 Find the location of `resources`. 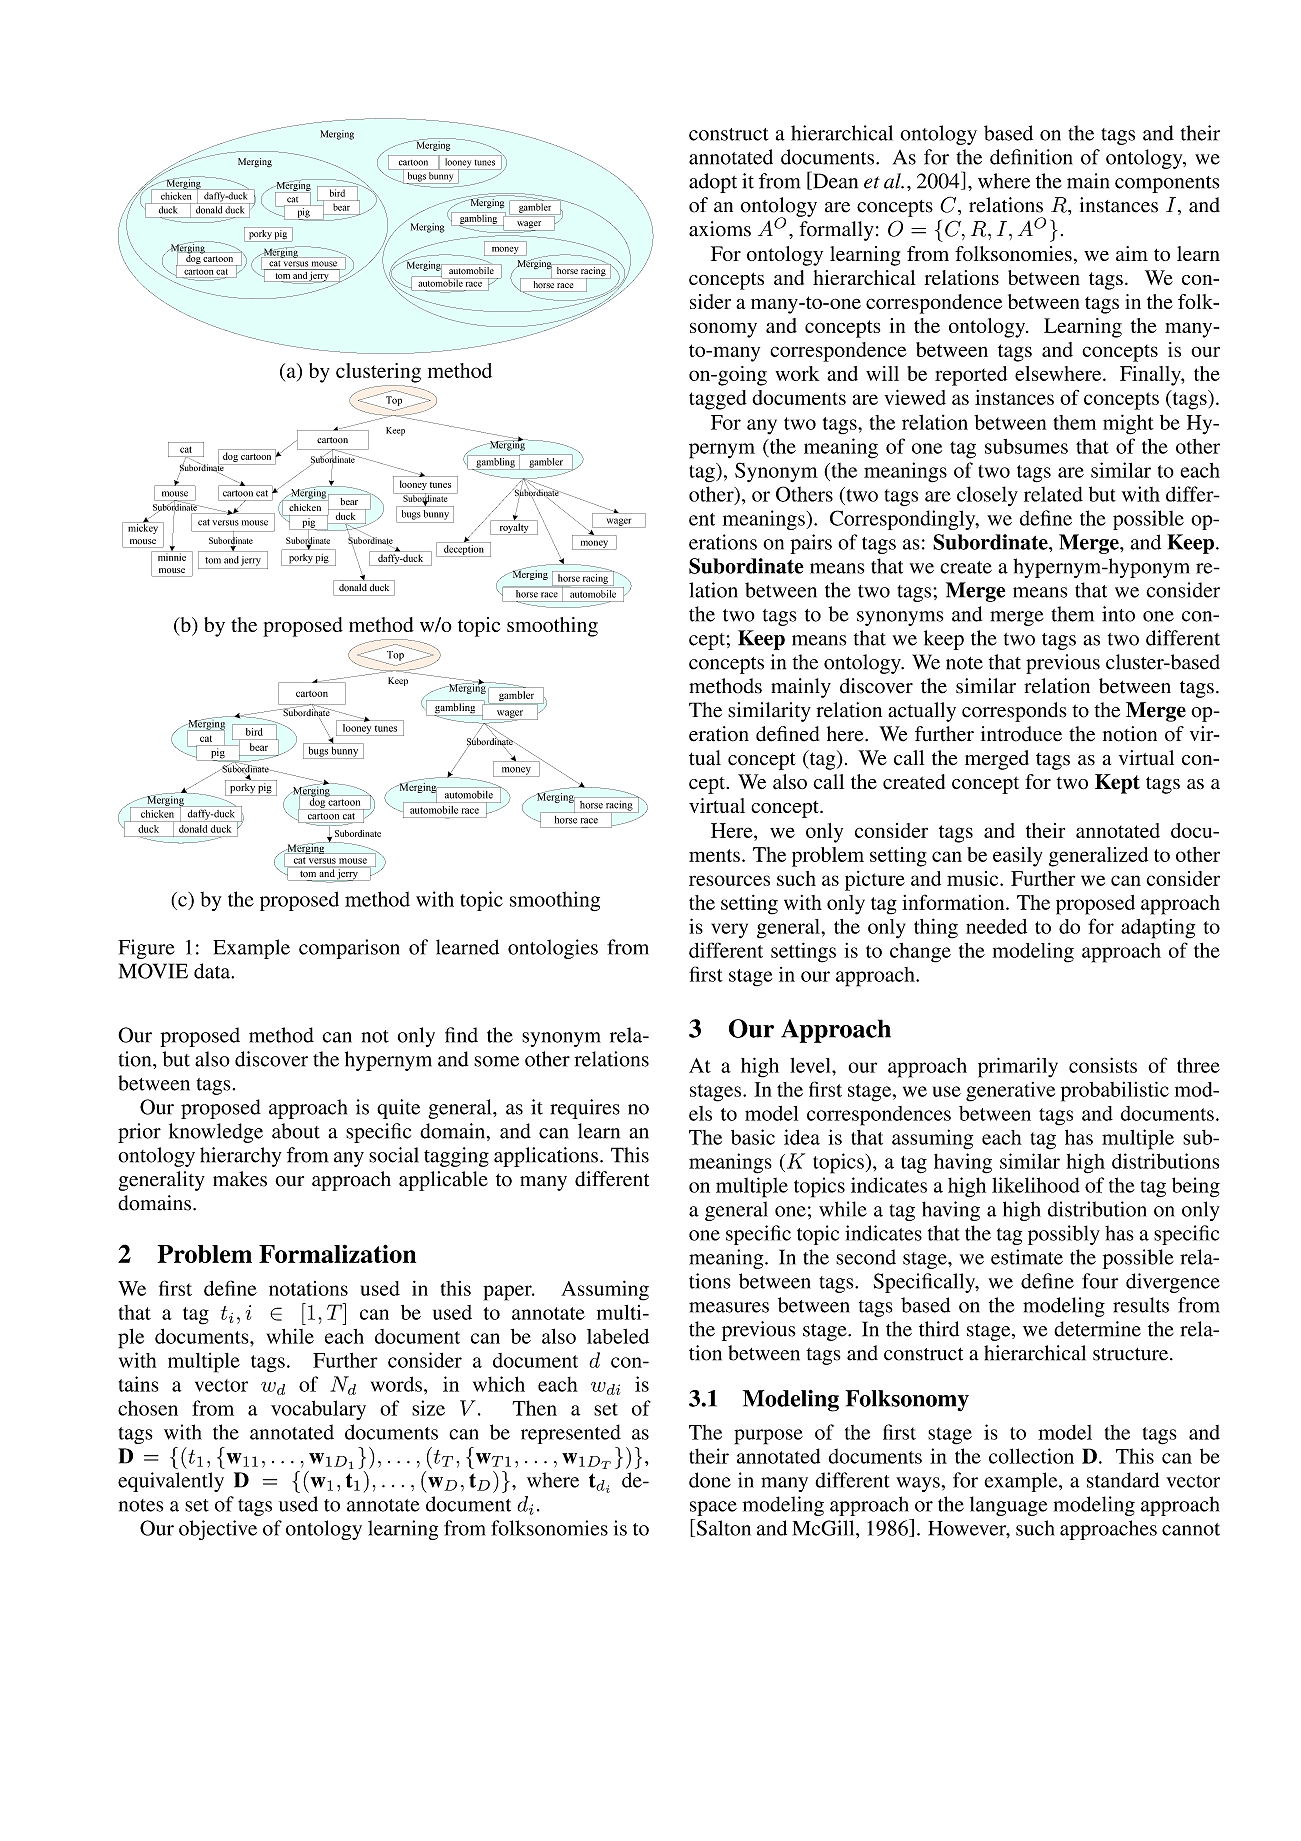

resources is located at coordinates (729, 880).
